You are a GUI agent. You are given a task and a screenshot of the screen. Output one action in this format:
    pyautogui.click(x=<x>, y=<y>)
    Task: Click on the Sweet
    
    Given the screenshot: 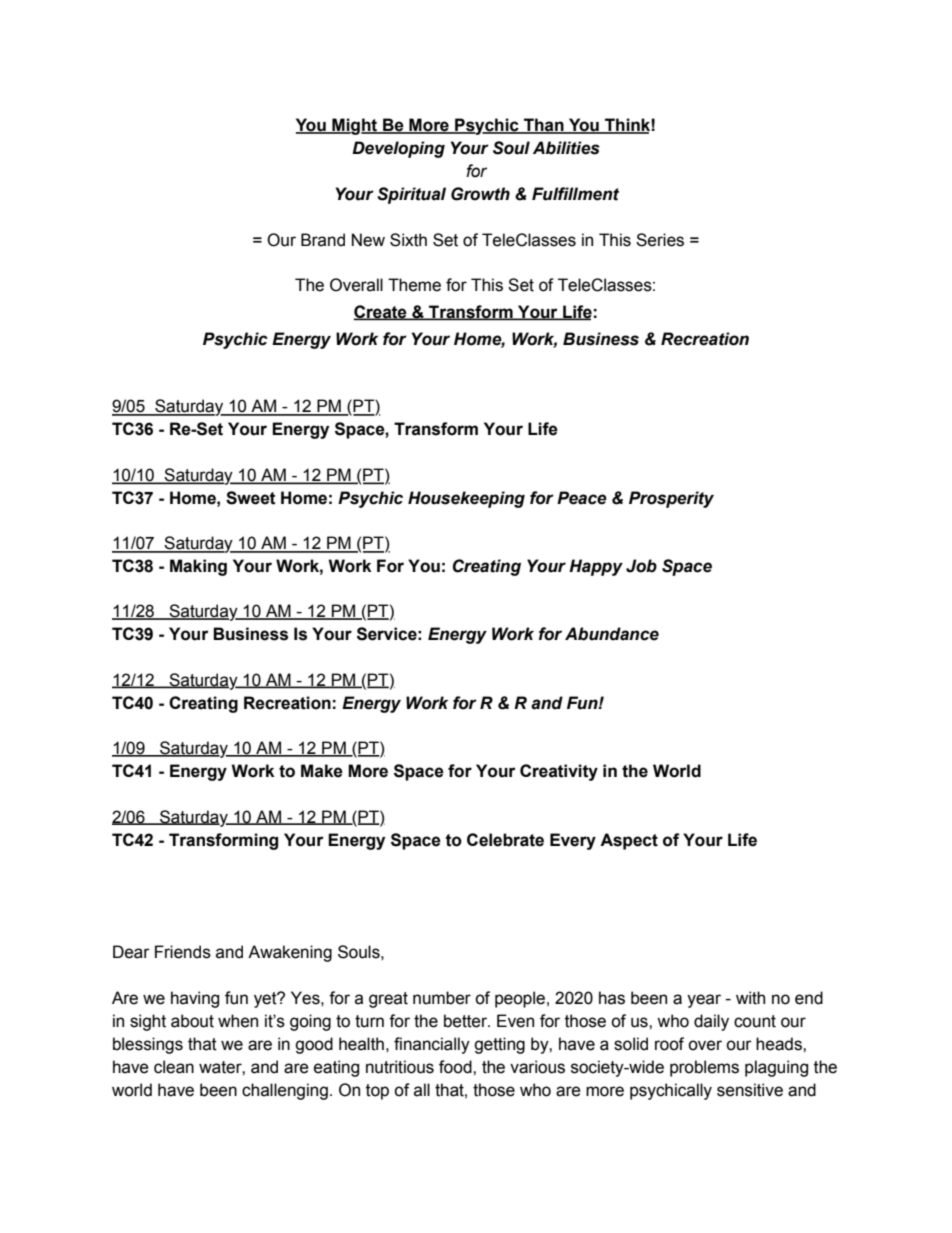 What is the action you would take?
    pyautogui.click(x=251, y=498)
